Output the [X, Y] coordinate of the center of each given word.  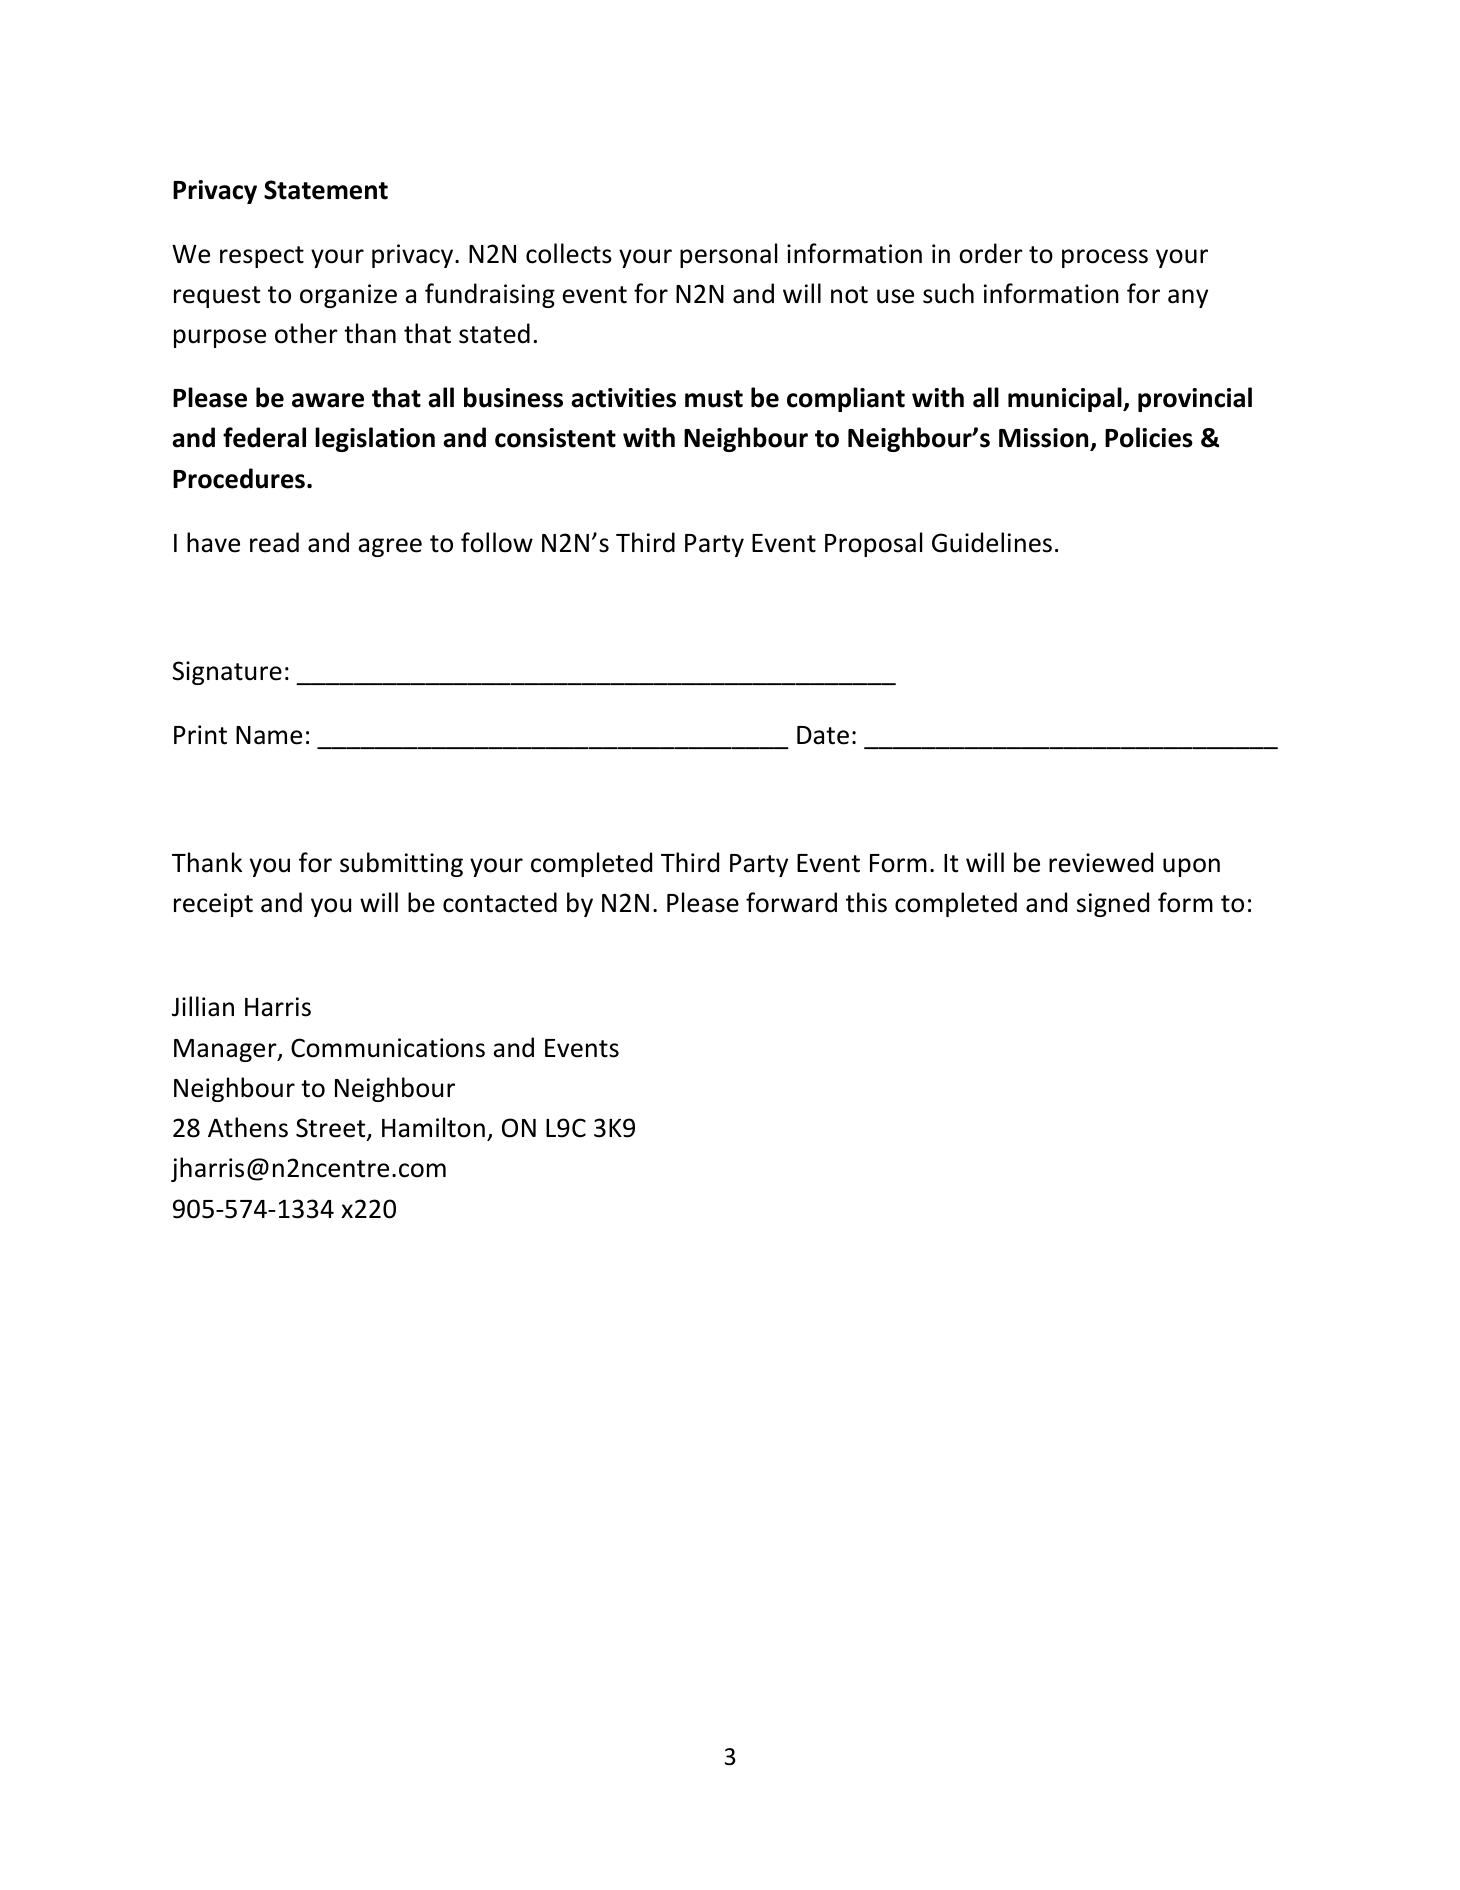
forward [791, 902]
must [714, 399]
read [274, 542]
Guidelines [992, 542]
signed [1113, 904]
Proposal [873, 544]
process [1105, 258]
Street [332, 1129]
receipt [213, 905]
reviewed [1101, 862]
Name [269, 735]
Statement [326, 190]
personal [728, 255]
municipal [1066, 399]
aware [328, 400]
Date [823, 735]
